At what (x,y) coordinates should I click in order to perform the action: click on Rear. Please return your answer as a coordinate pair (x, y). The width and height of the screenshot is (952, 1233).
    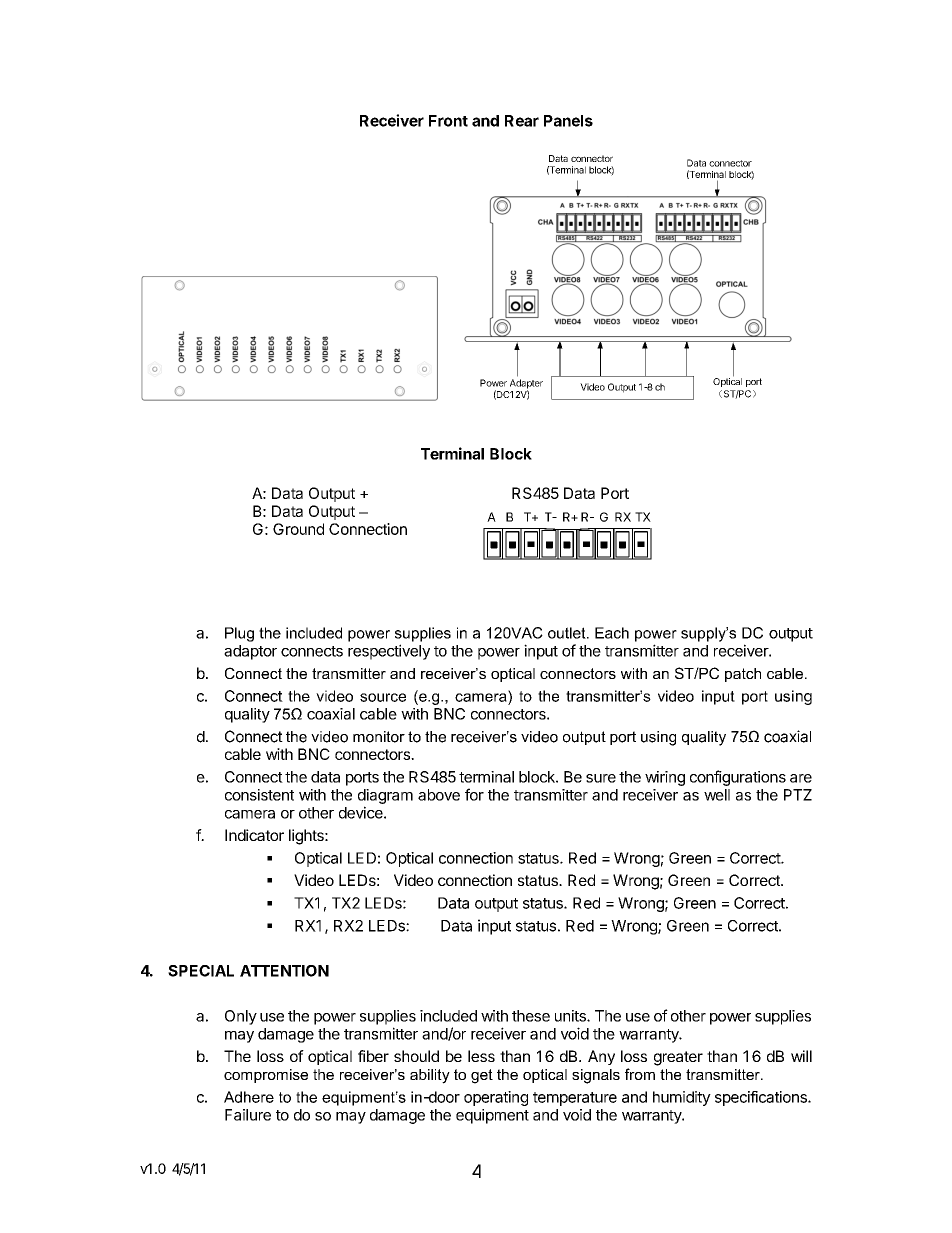
    Looking at the image, I should click on (522, 121).
